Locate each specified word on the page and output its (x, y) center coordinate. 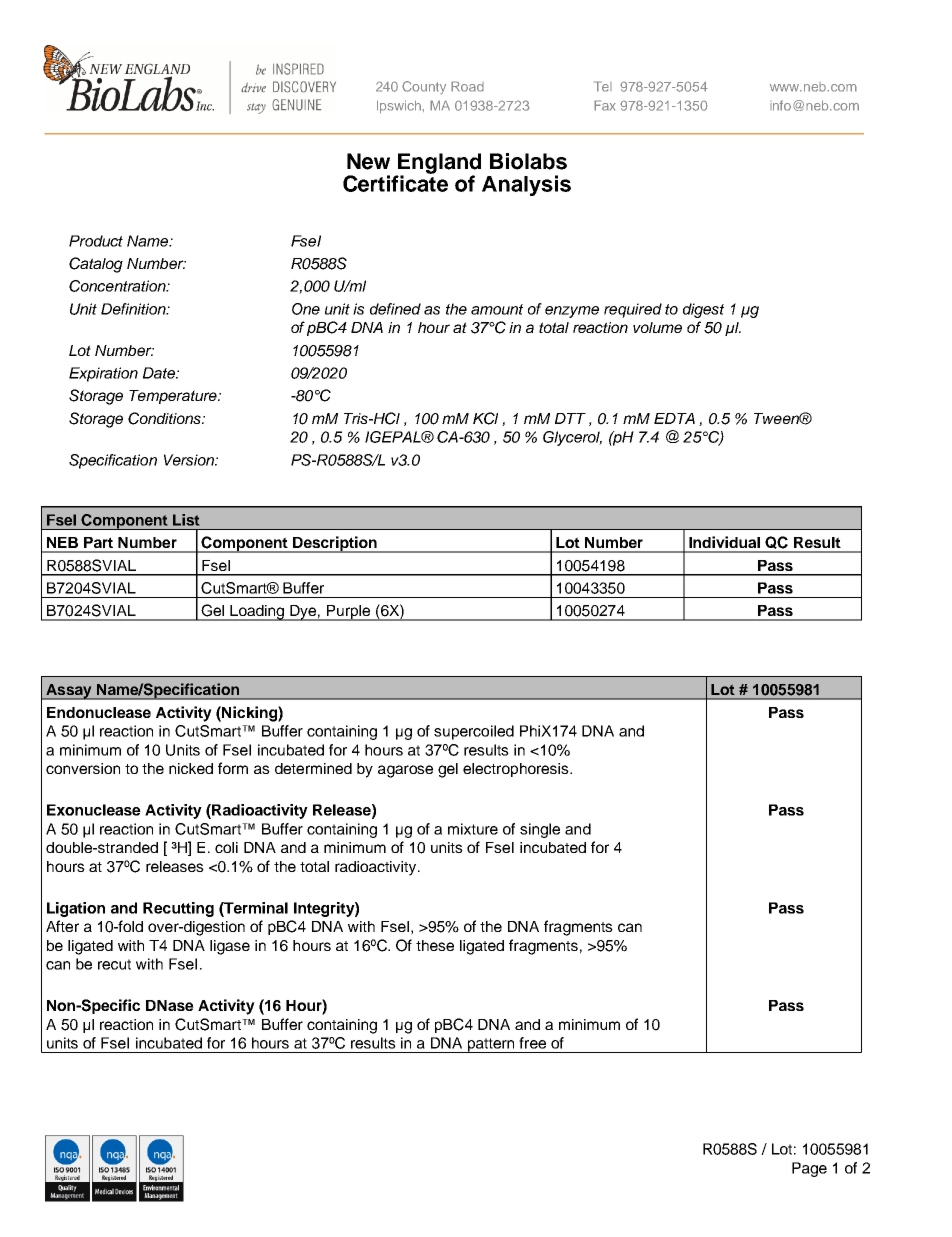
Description (335, 544)
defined (395, 309)
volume (657, 327)
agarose (405, 771)
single (540, 830)
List (186, 520)
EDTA (674, 418)
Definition (134, 309)
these (435, 945)
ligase (230, 947)
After (62, 926)
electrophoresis (517, 770)
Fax (605, 105)
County (424, 88)
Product (96, 241)
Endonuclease (99, 712)
